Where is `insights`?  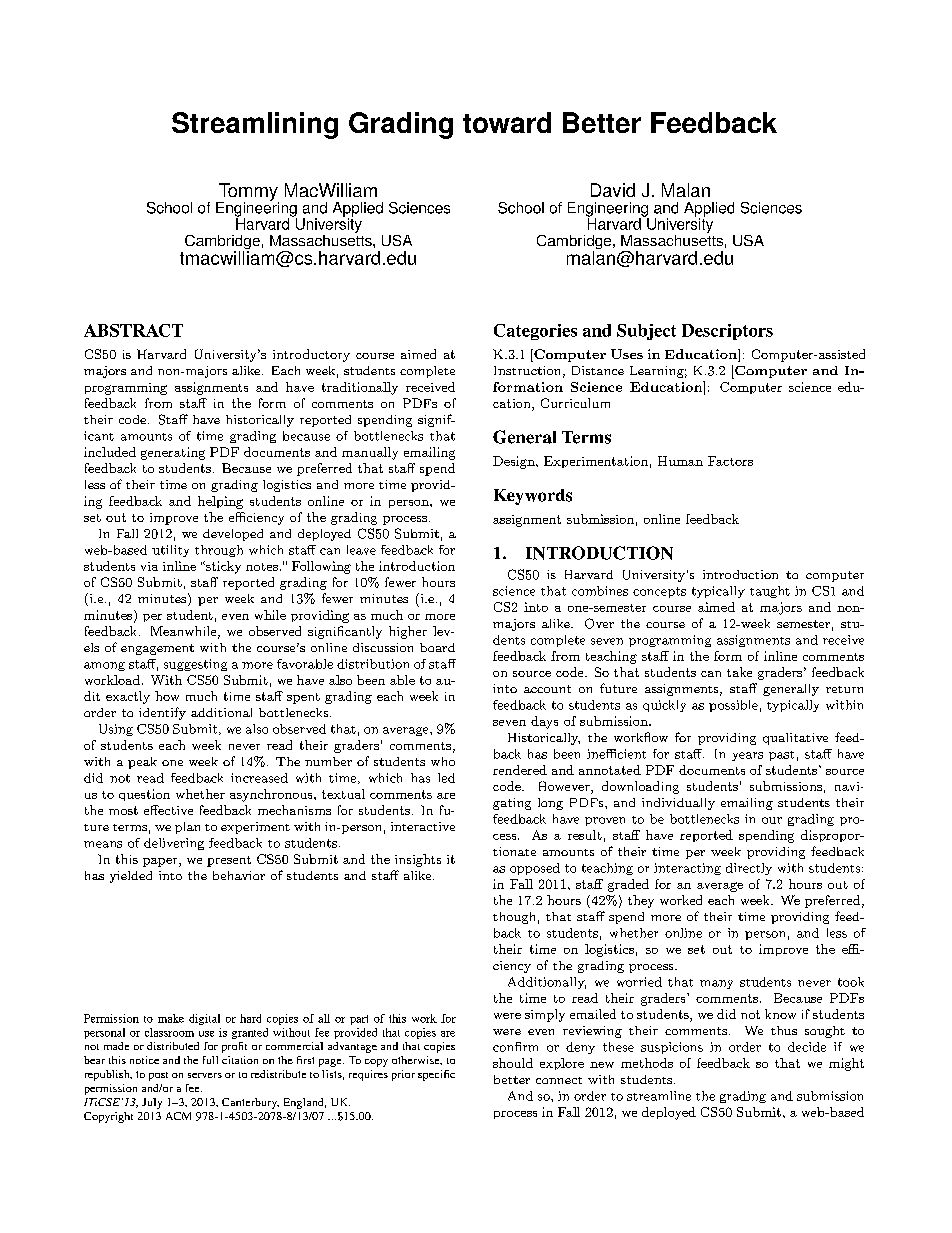 insights is located at coordinates (418, 860).
